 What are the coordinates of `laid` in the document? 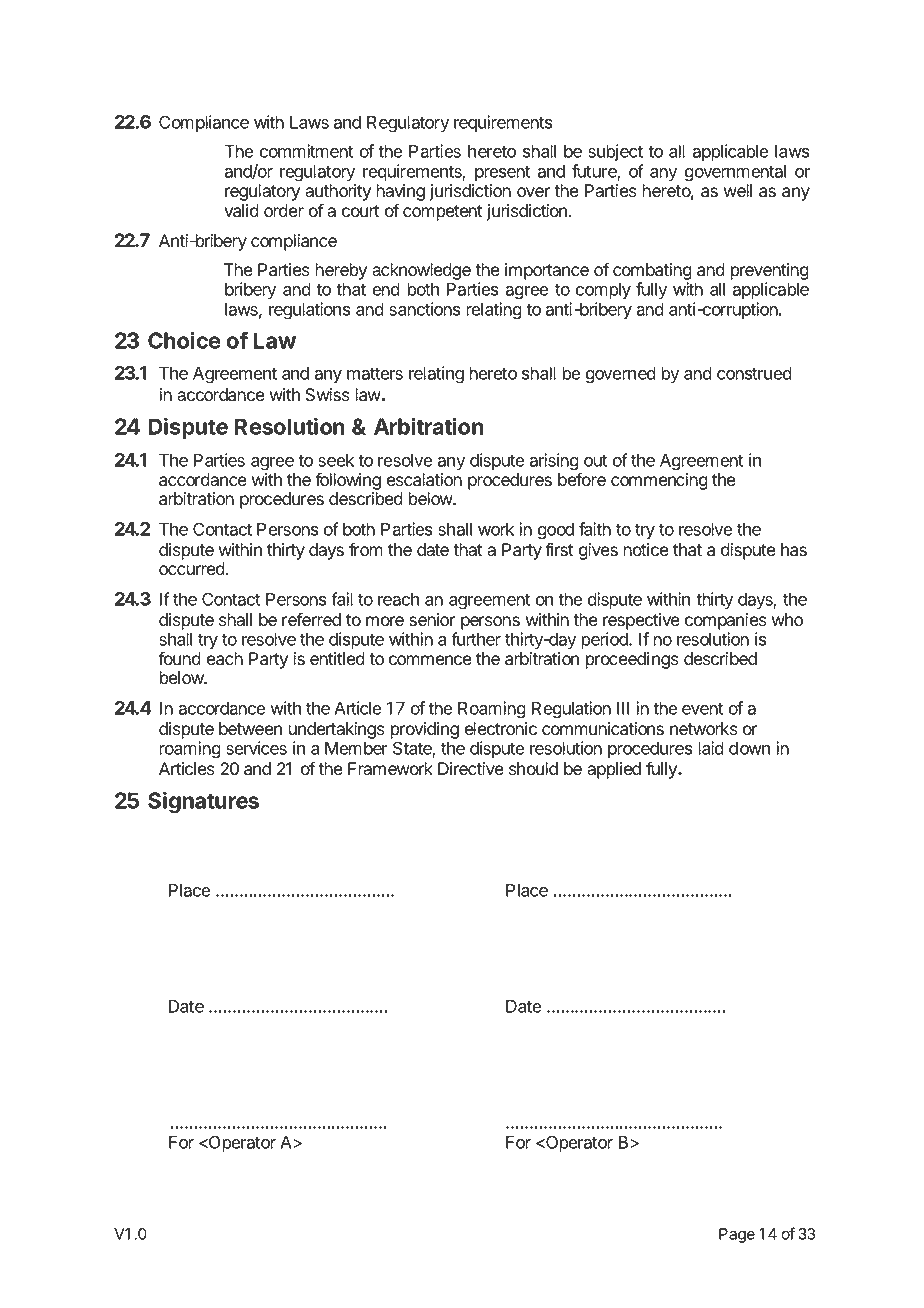 It's located at (711, 748).
